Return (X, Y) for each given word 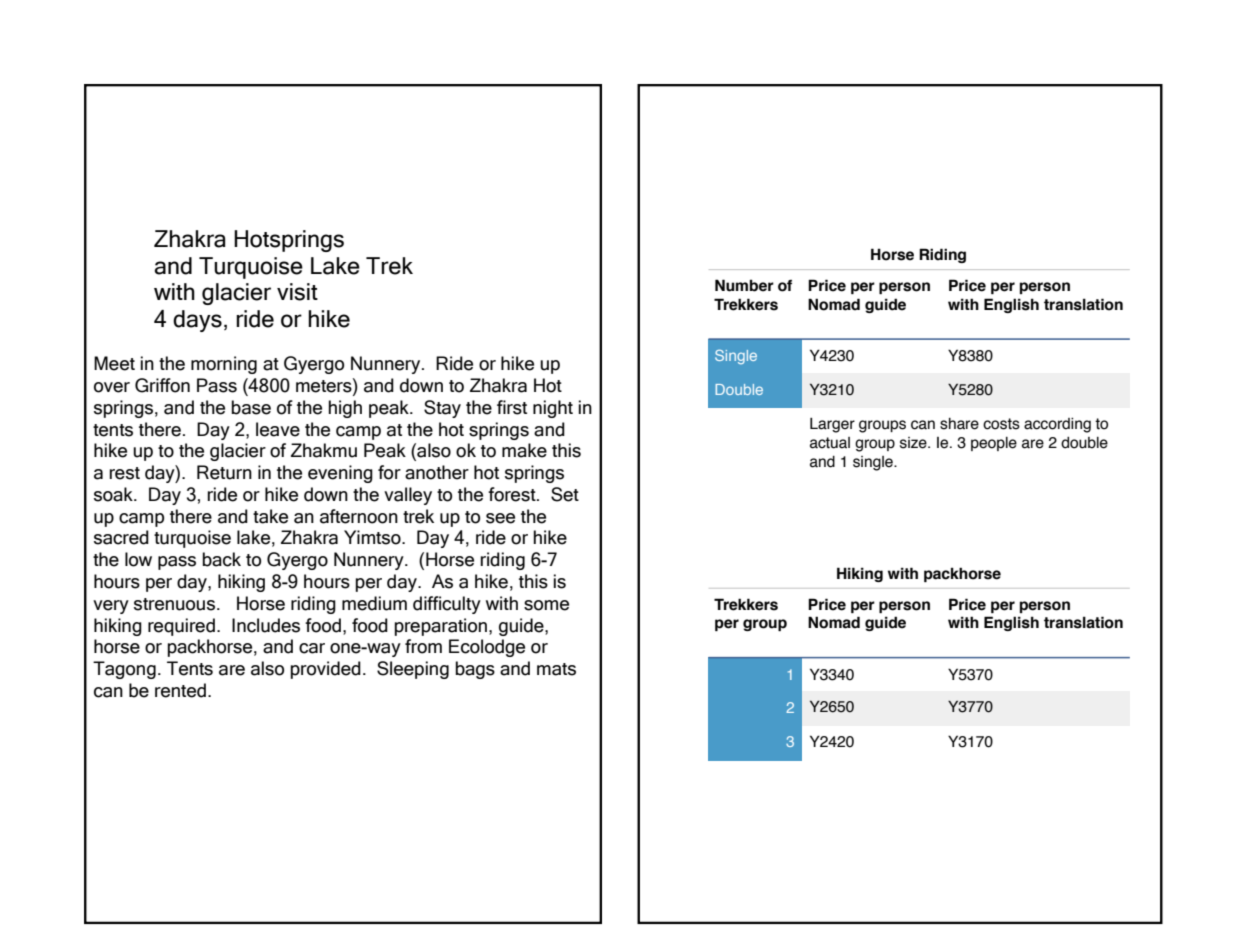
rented (180, 690)
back (221, 559)
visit (297, 292)
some (546, 605)
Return (224, 472)
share (959, 424)
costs (1001, 424)
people (994, 444)
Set (565, 494)
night (553, 409)
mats (556, 669)
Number (744, 285)
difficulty (447, 605)
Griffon (162, 385)
